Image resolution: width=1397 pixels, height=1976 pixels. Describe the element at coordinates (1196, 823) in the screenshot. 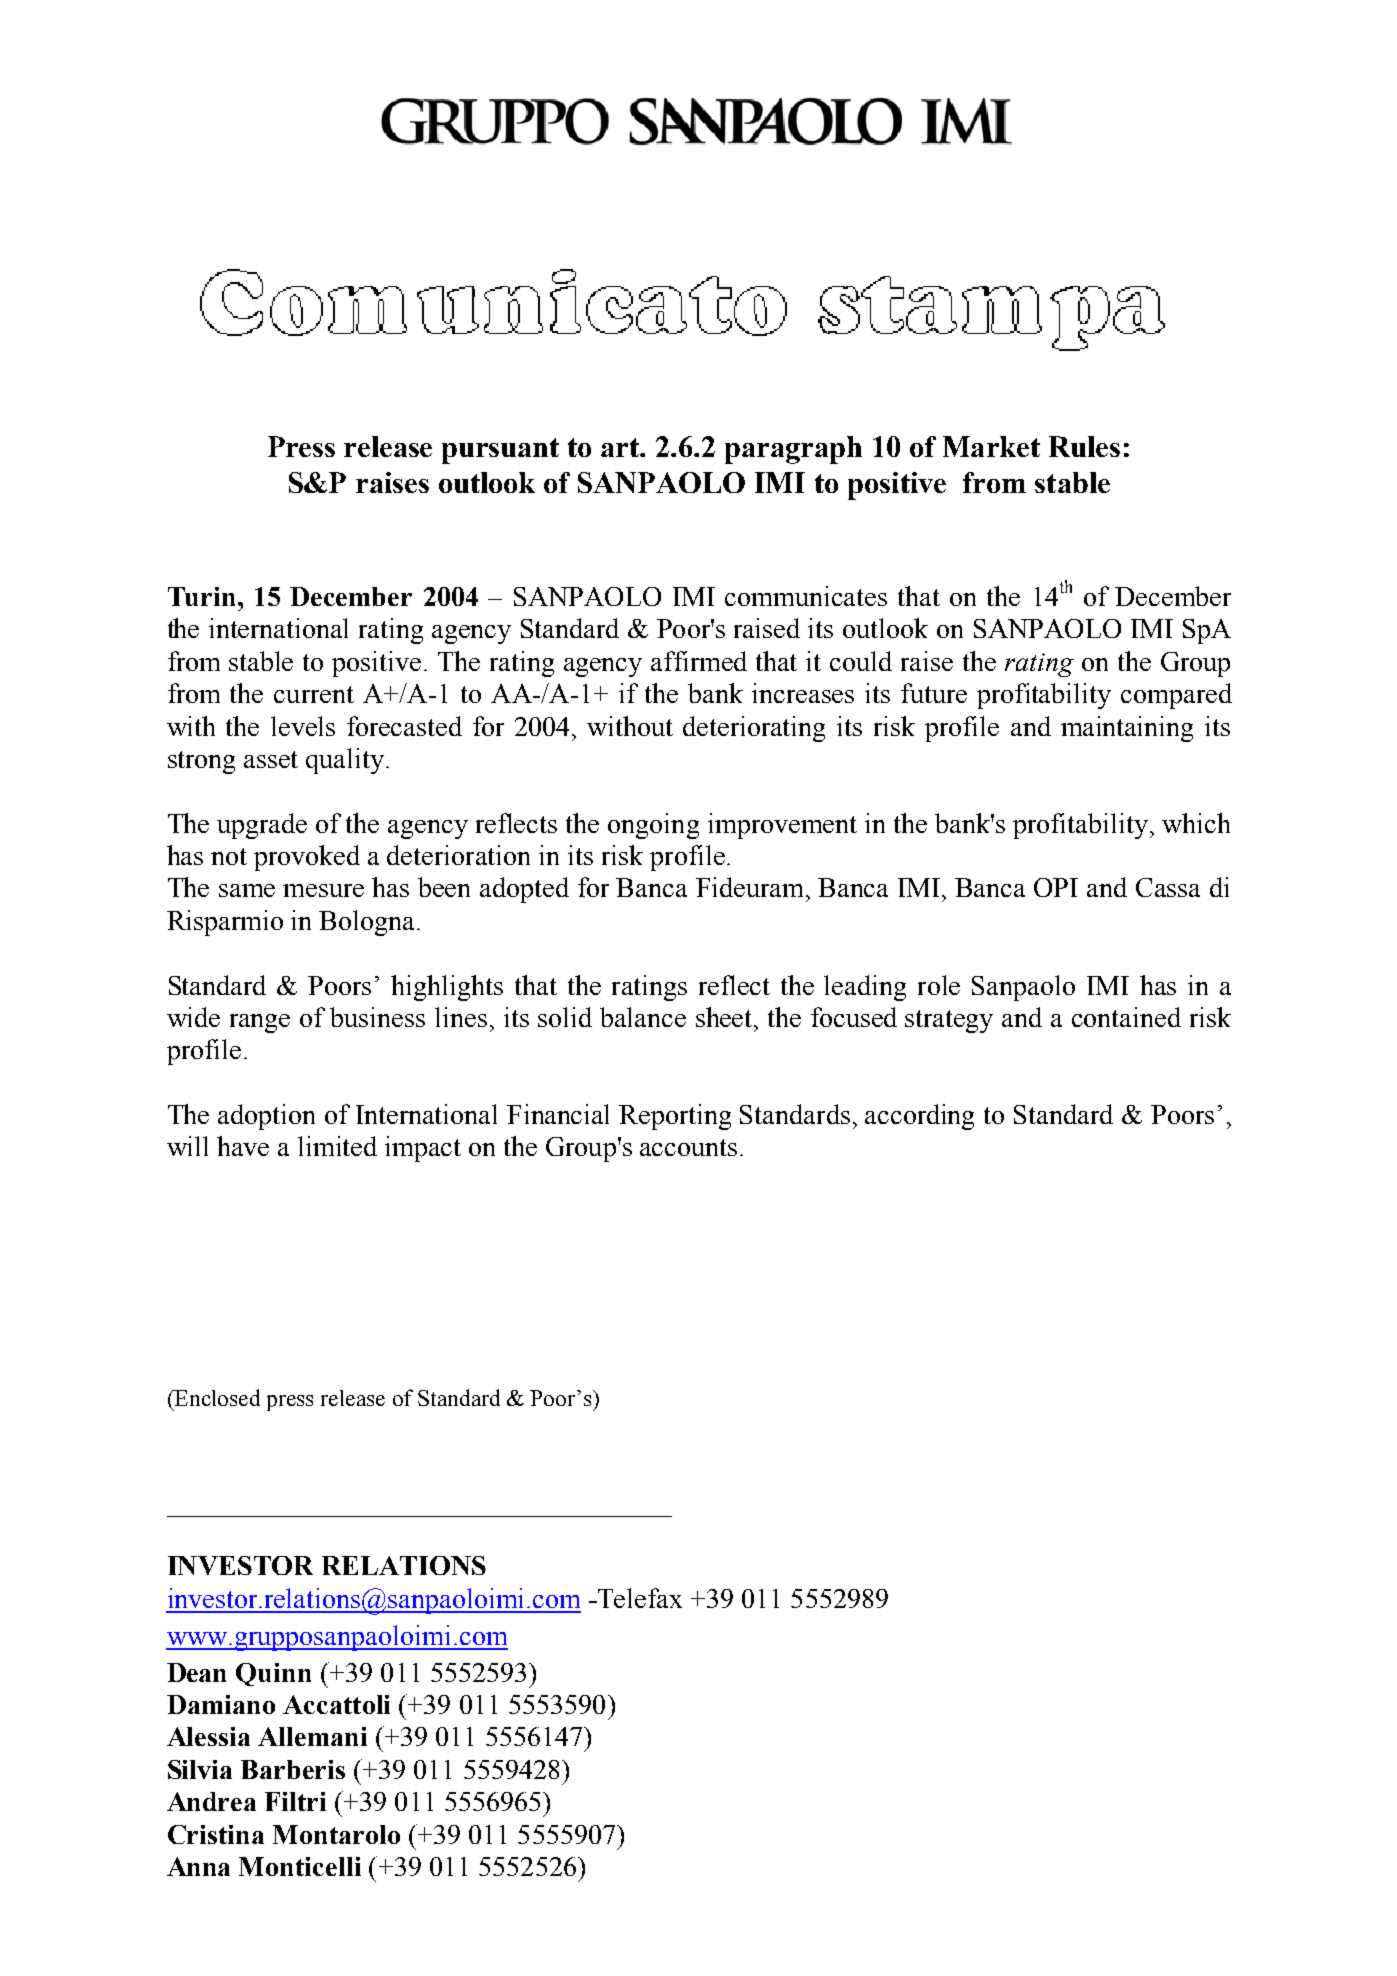

I see `which` at that location.
